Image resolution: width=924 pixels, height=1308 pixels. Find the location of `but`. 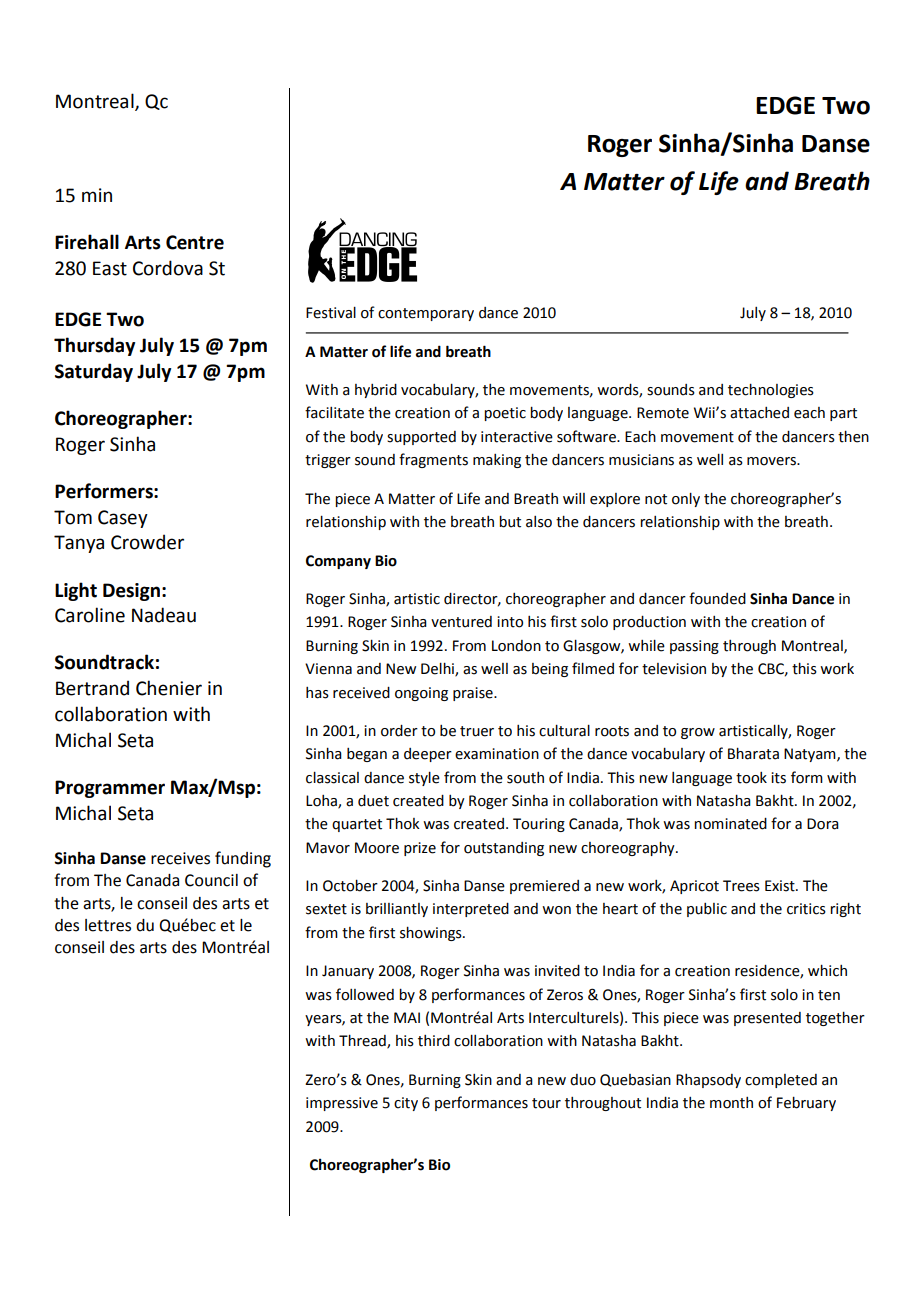

but is located at coordinates (510, 522).
